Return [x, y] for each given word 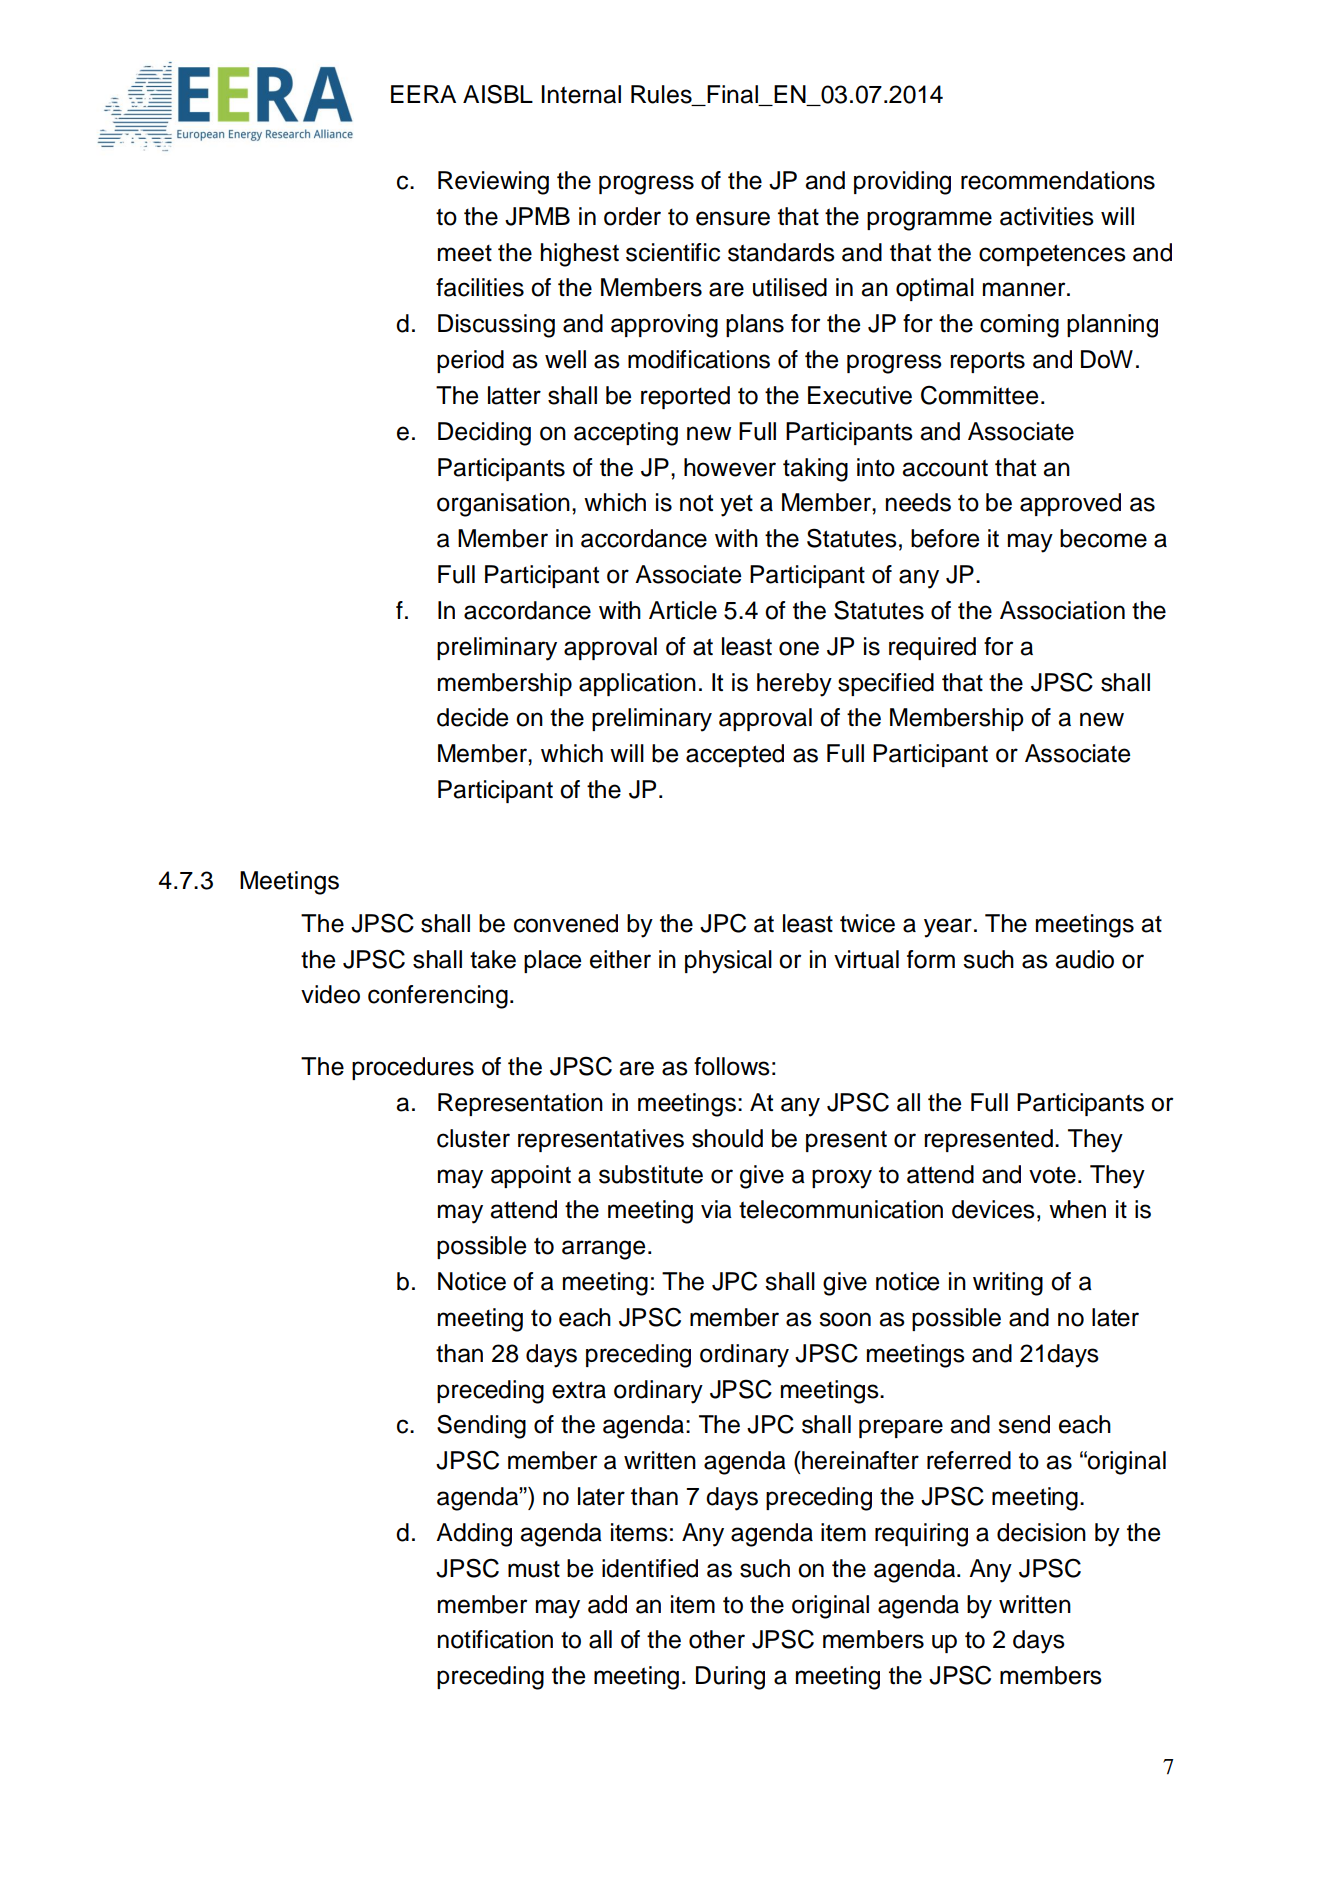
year [948, 928]
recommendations [1058, 180]
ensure [733, 218]
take [493, 959]
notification [495, 1639]
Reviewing [493, 183]
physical [728, 962]
